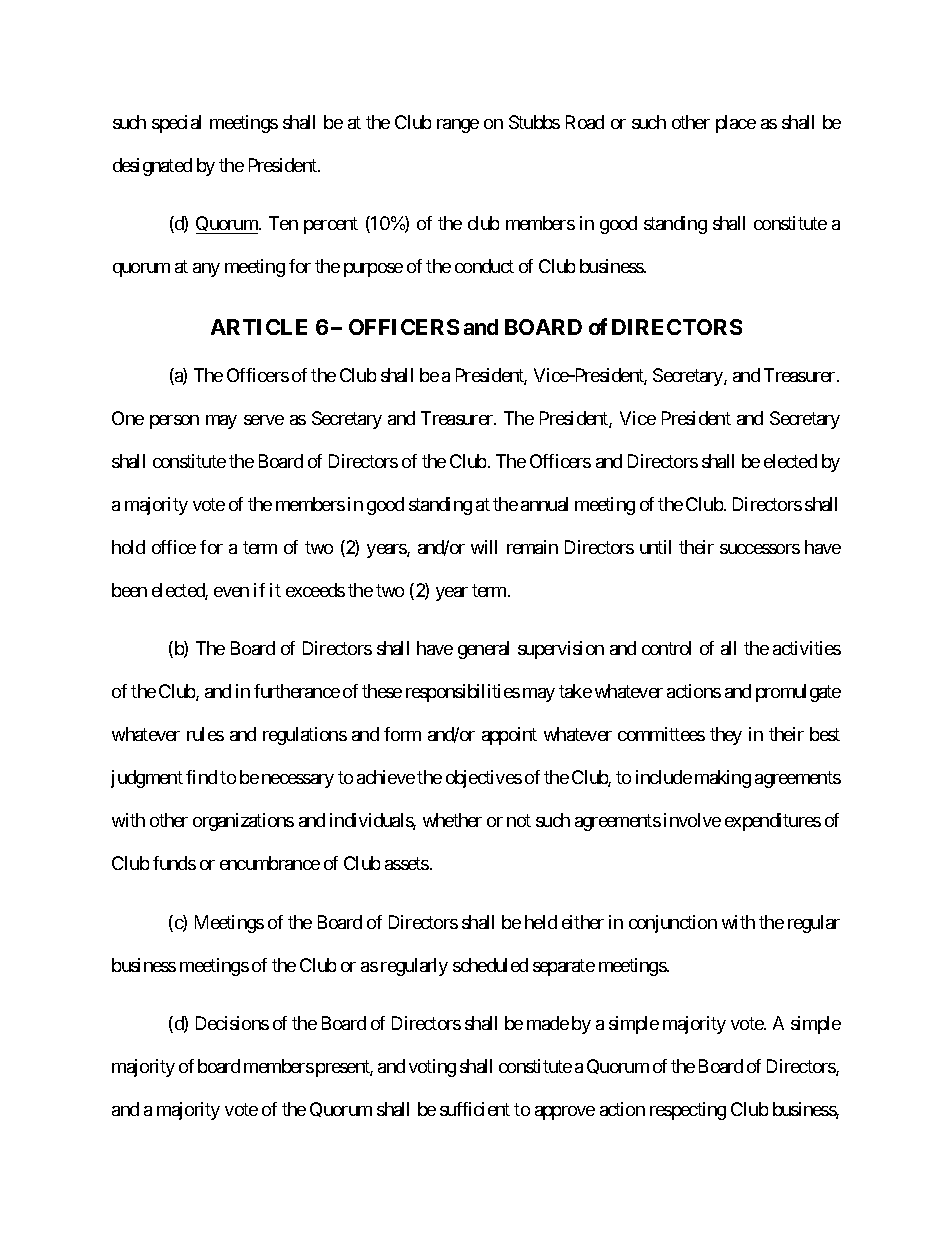  I want to click on sufficient, so click(475, 1109).
